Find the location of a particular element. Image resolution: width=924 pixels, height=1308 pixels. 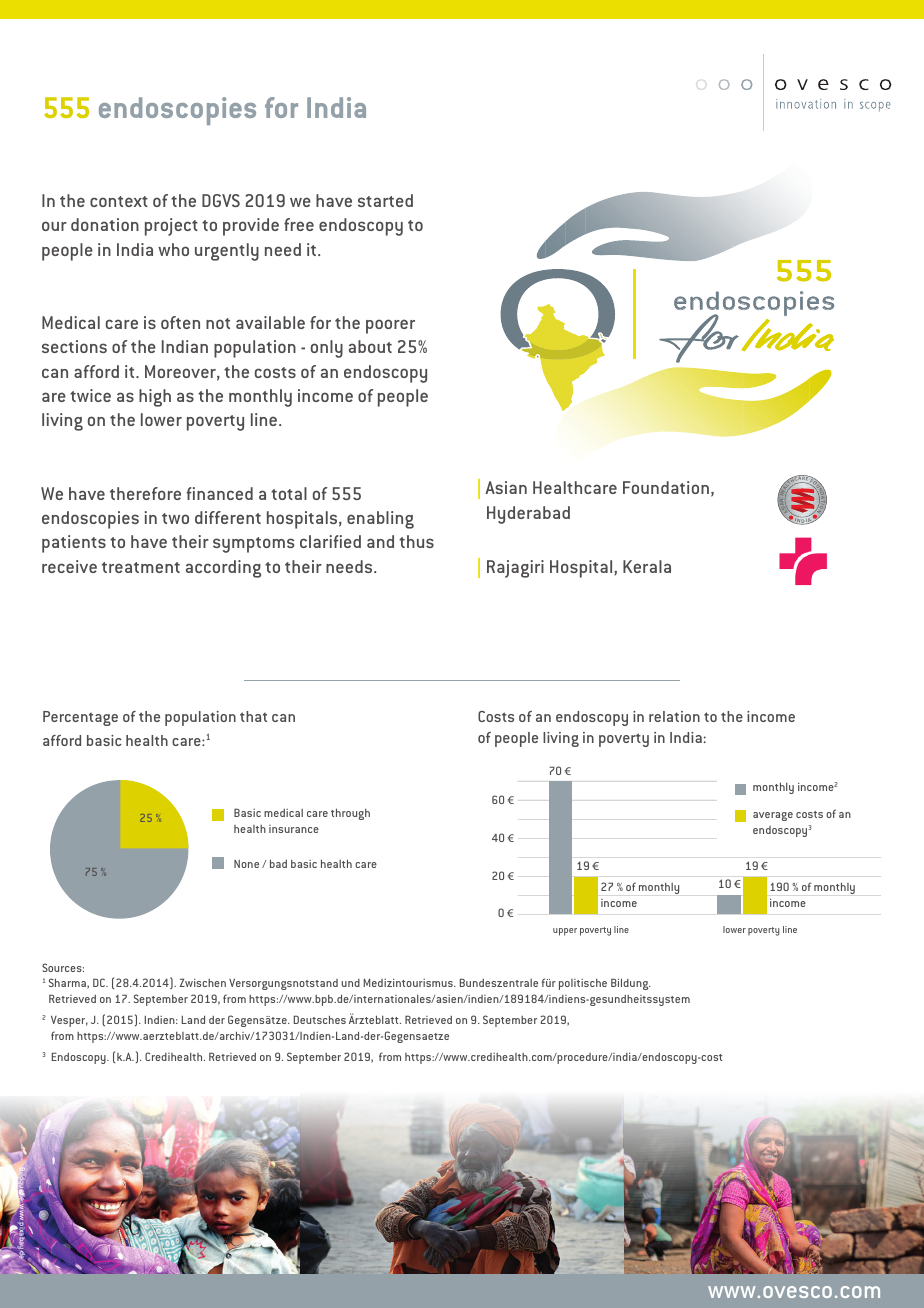

about is located at coordinates (370, 346).
